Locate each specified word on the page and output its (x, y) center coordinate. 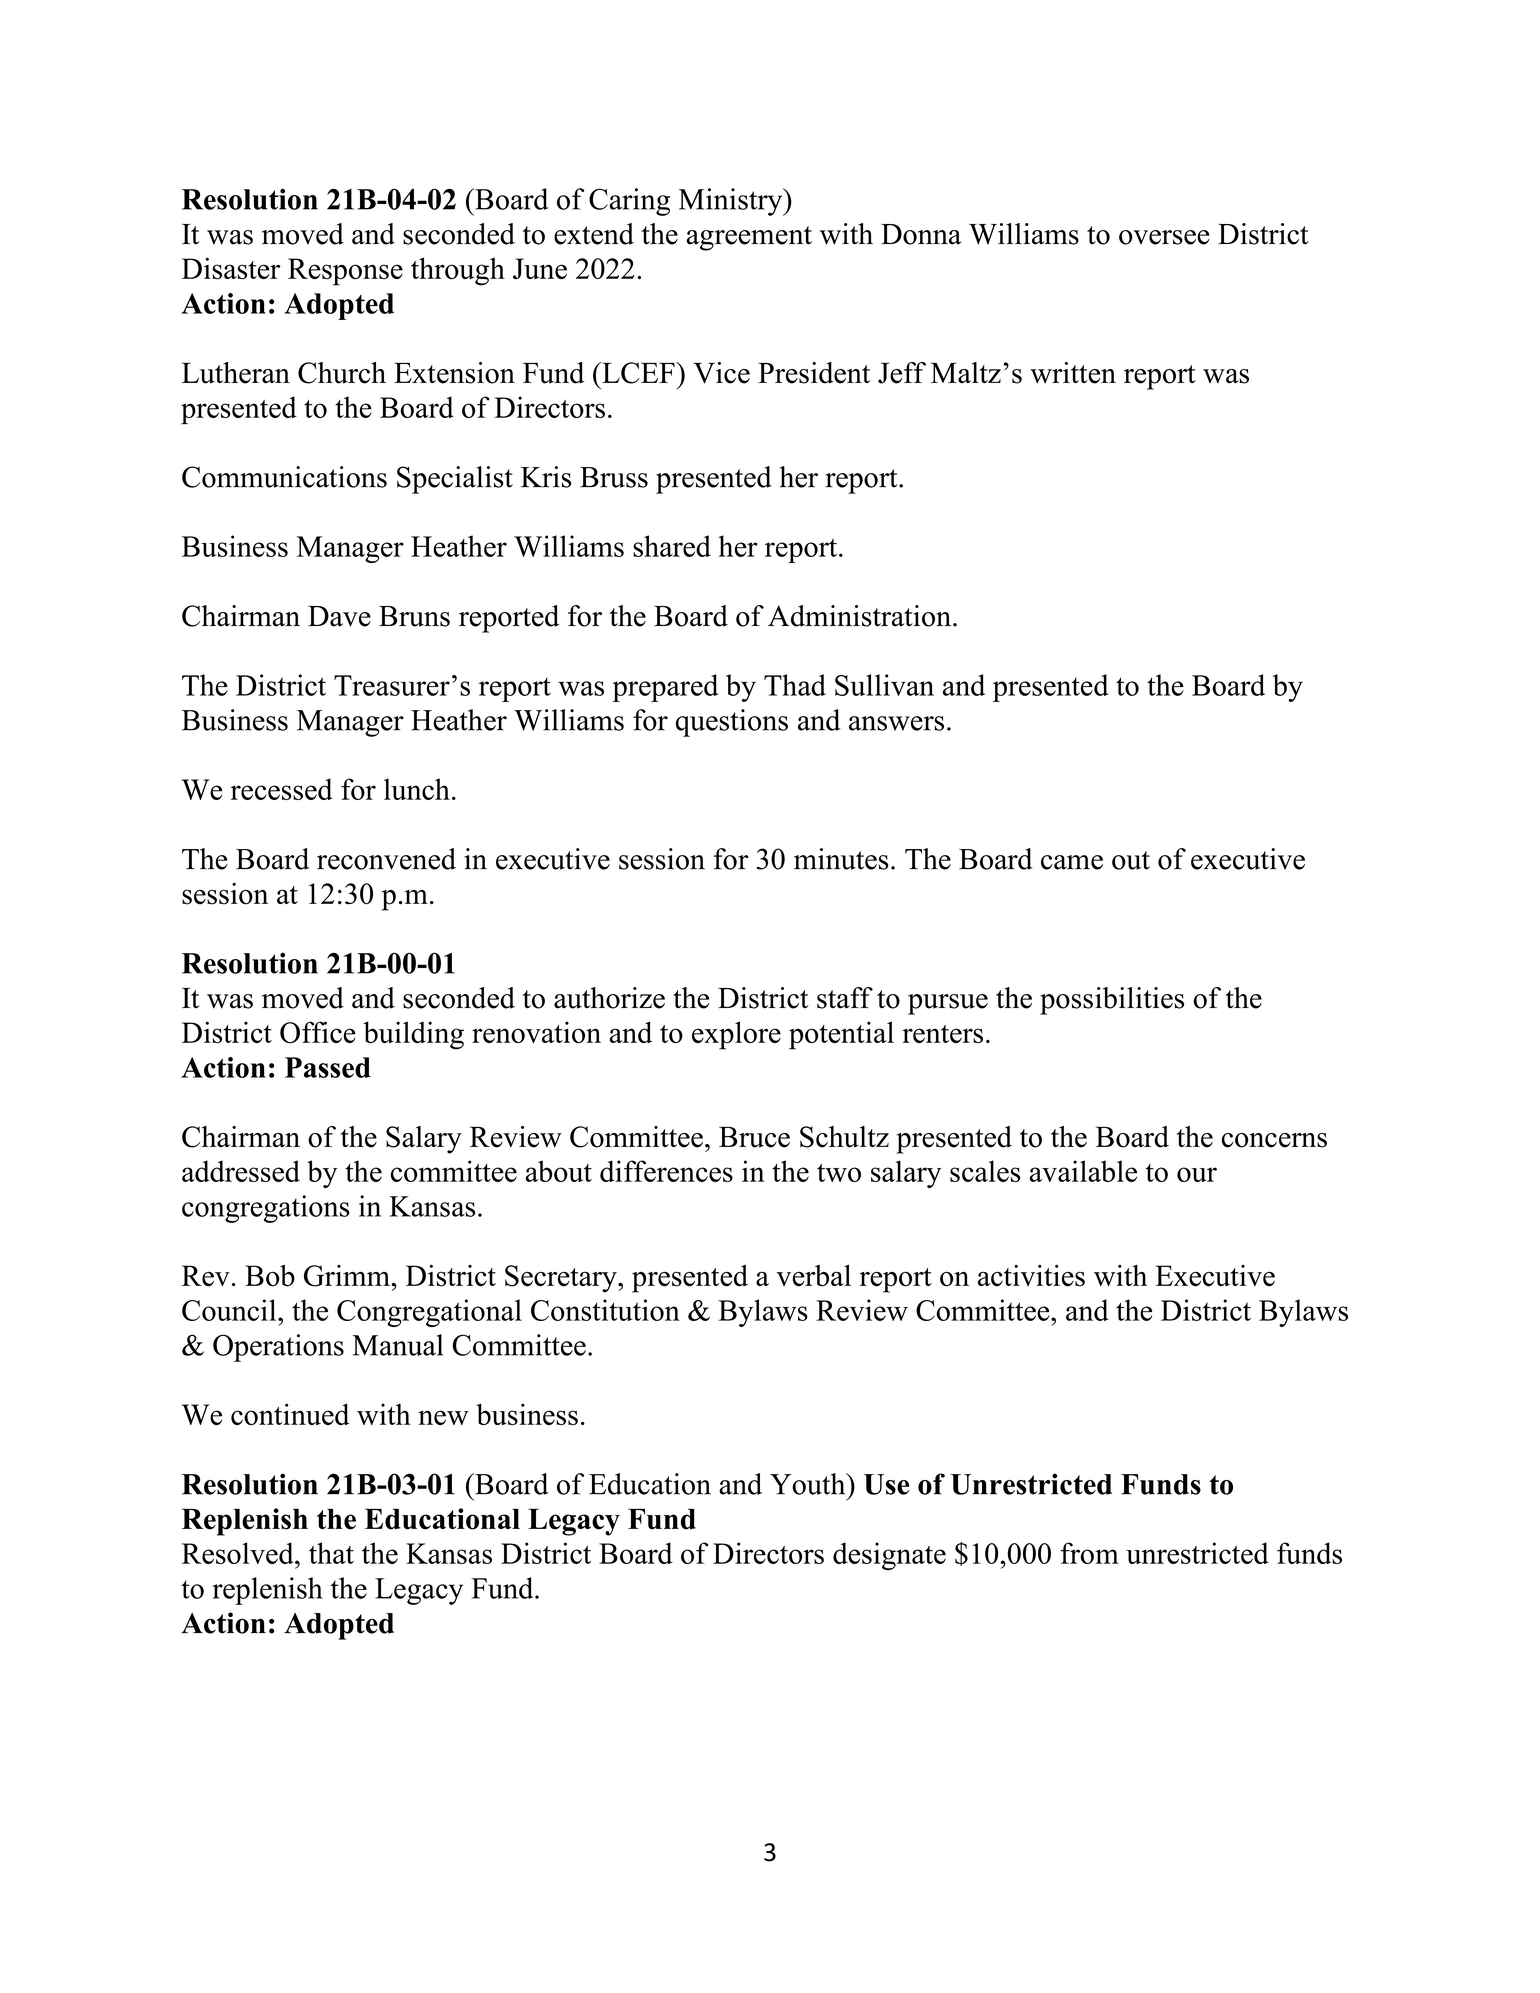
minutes (841, 859)
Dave (339, 616)
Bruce (754, 1137)
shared (672, 546)
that (331, 1553)
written (1073, 373)
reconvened (386, 859)
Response (345, 272)
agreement (749, 238)
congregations (266, 1209)
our (1197, 1174)
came (1072, 862)
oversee (1164, 237)
